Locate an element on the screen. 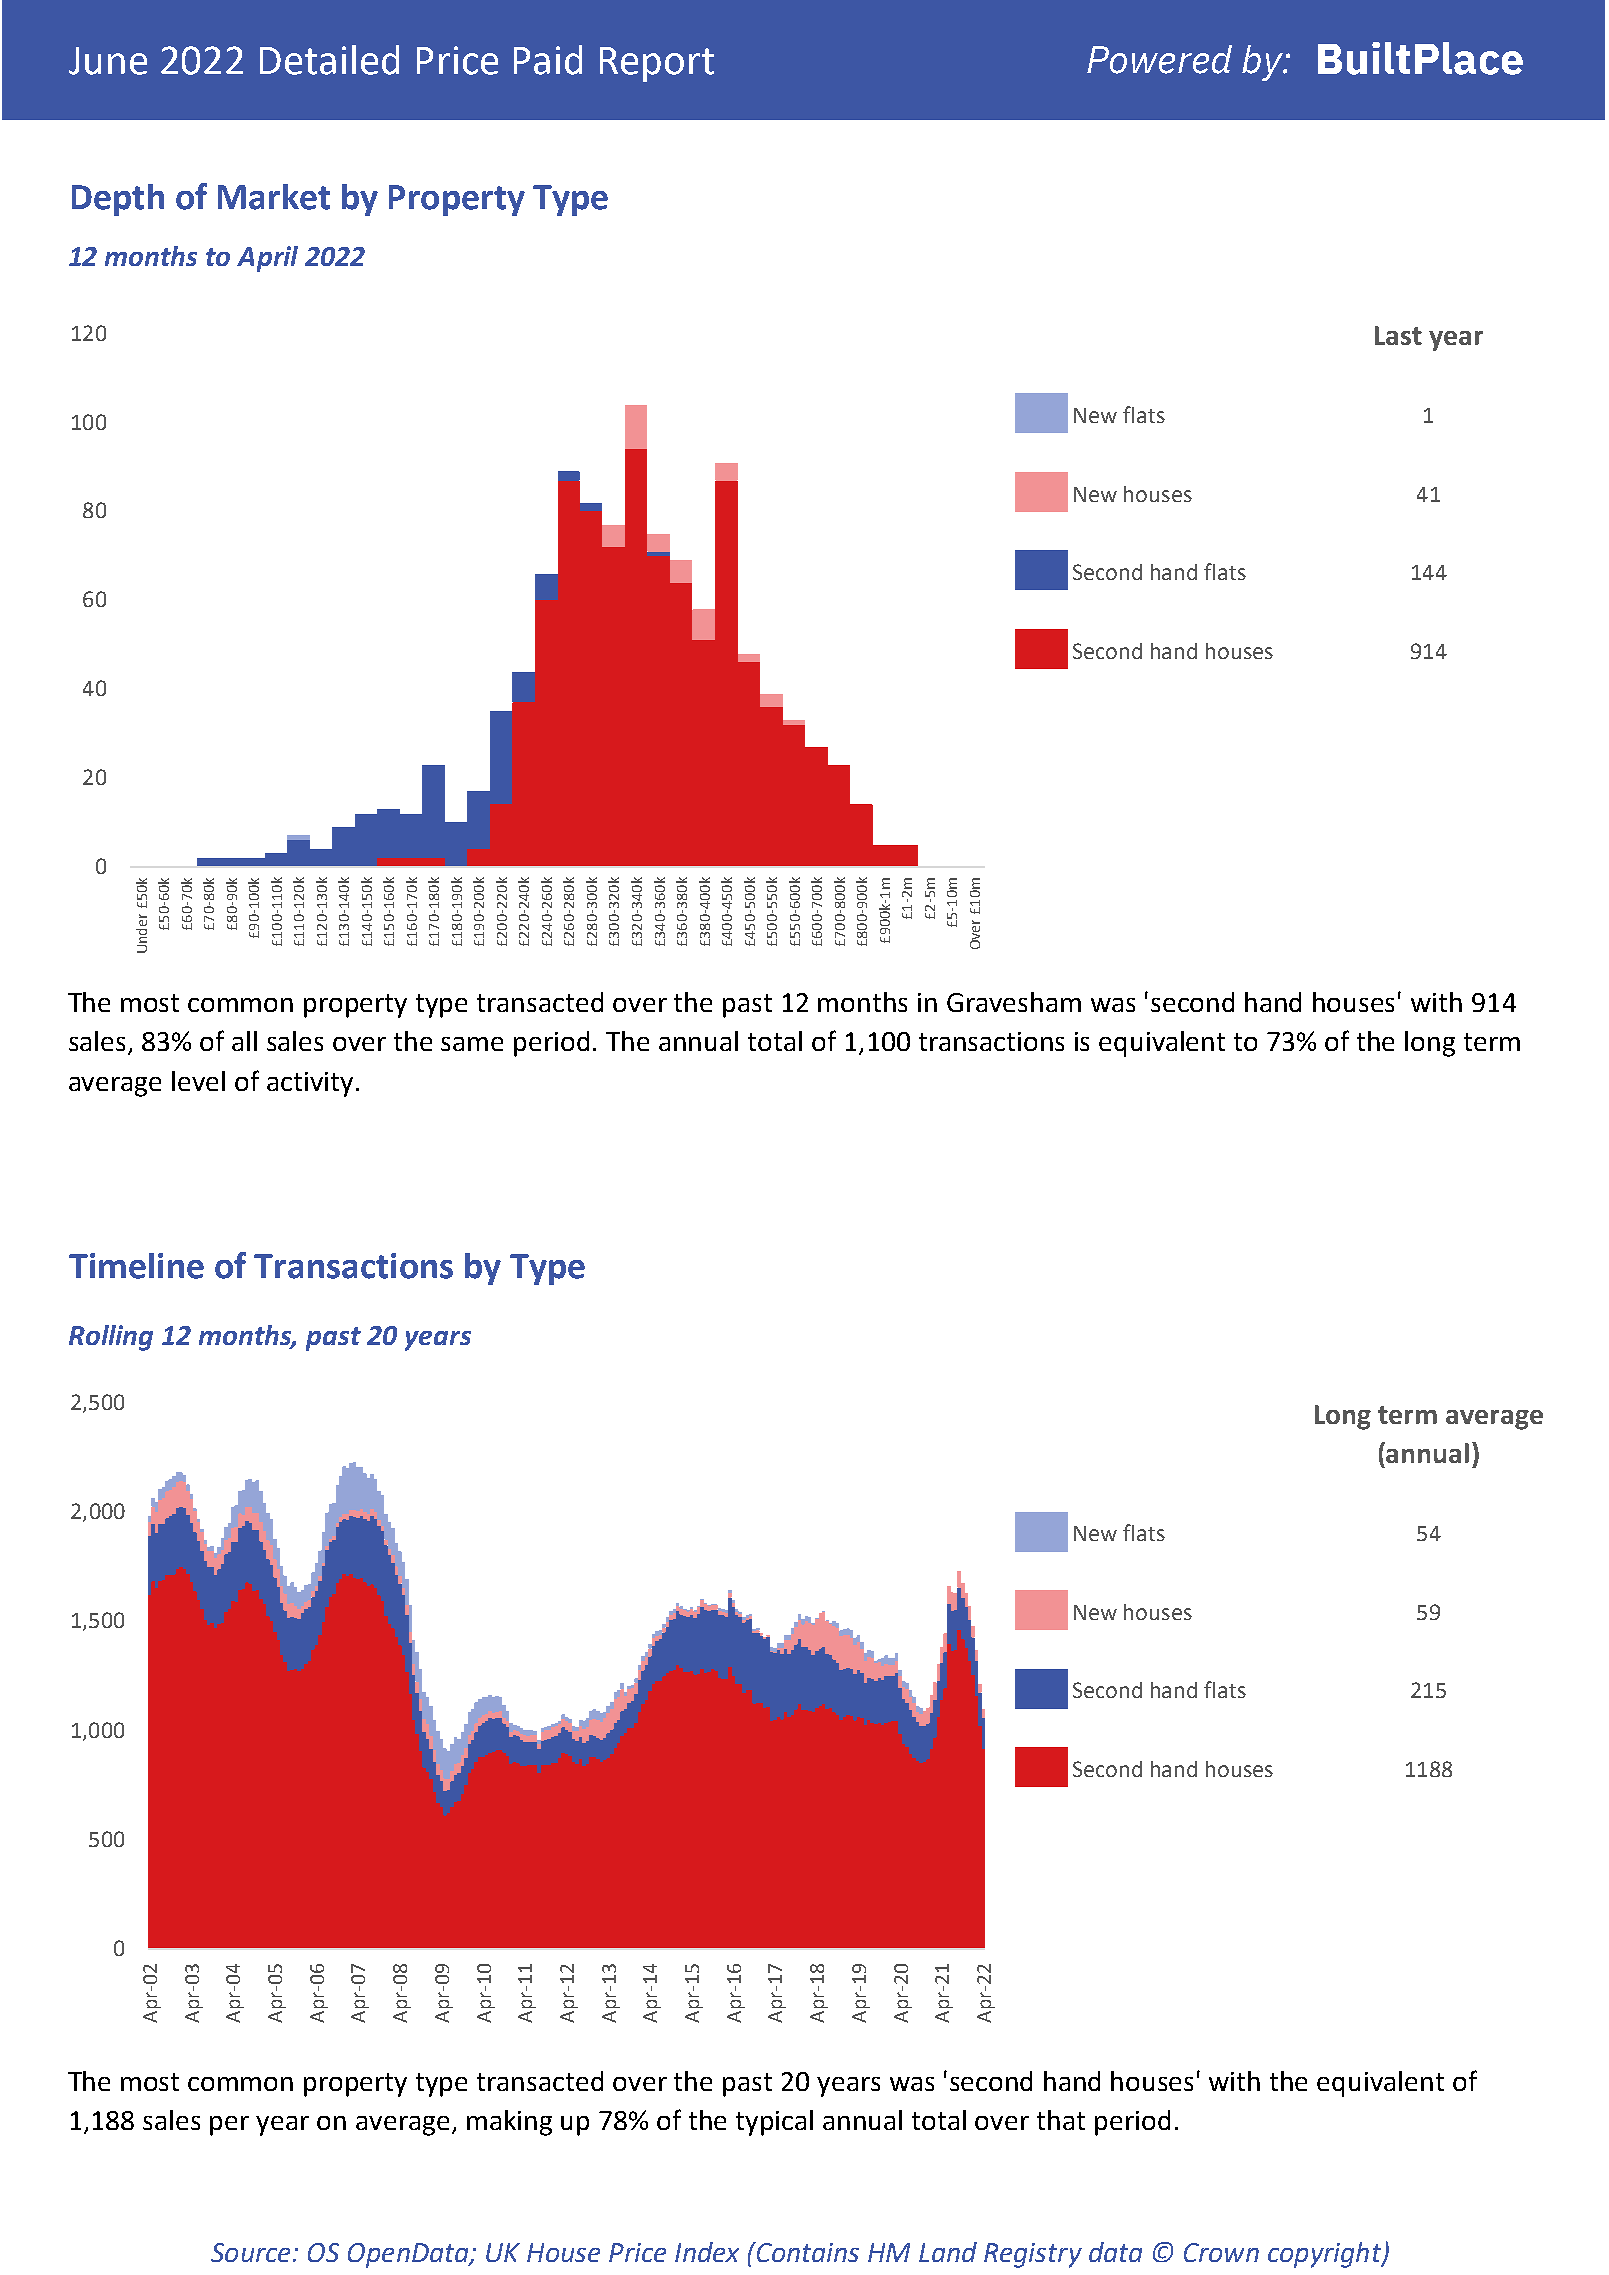 This screenshot has height=2275, width=1609. Market is located at coordinates (274, 197).
